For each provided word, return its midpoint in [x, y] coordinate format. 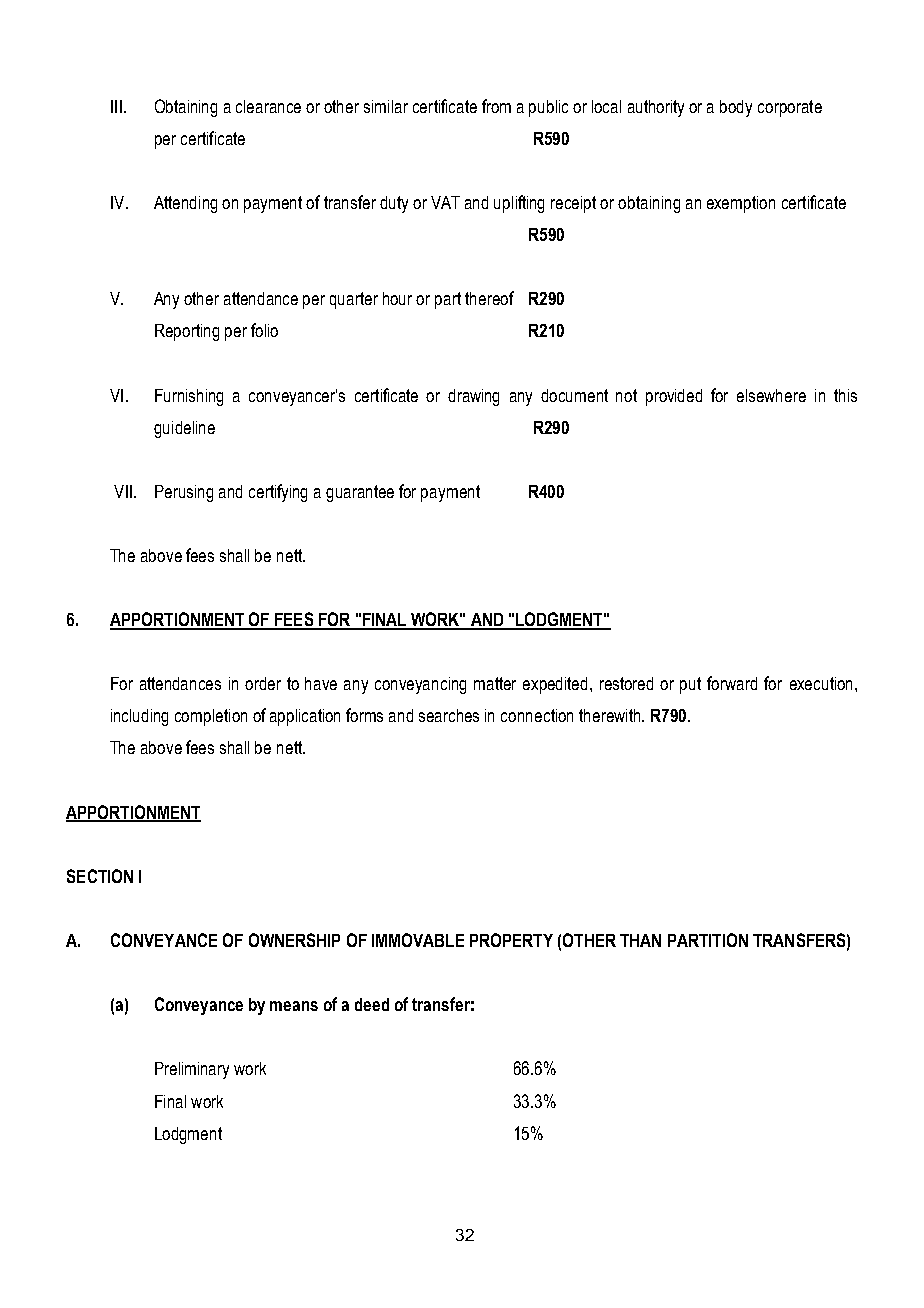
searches [449, 715]
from [496, 106]
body [736, 108]
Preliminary [192, 1070]
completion [211, 717]
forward [732, 683]
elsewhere [771, 395]
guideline [184, 429]
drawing [473, 397]
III [116, 106]
